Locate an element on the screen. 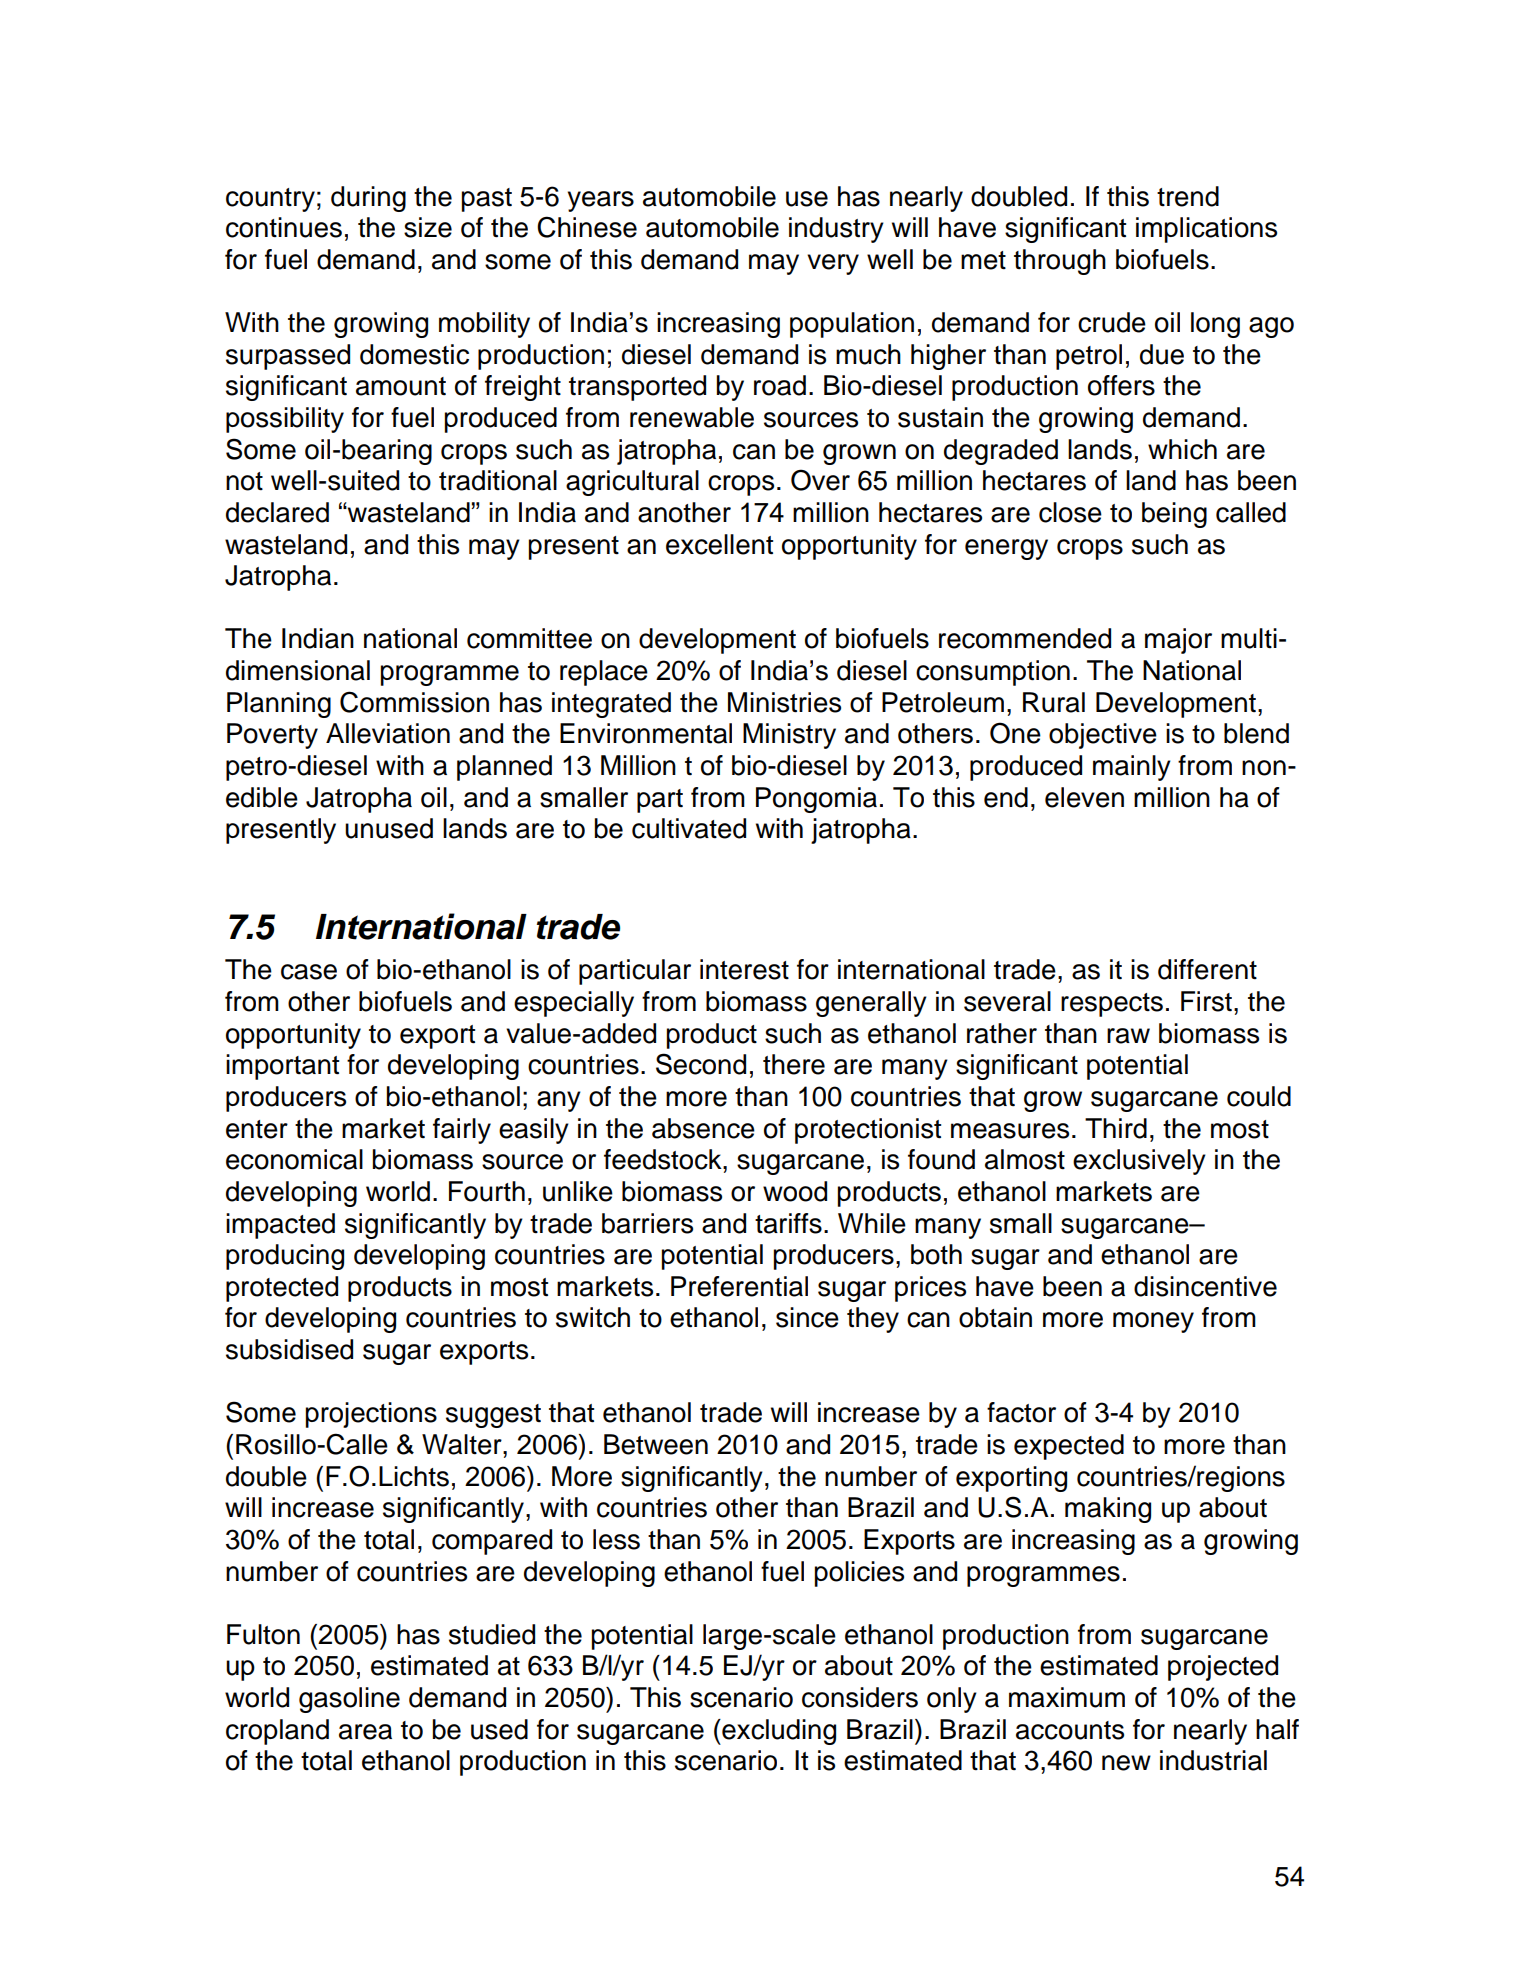 This screenshot has height=1981, width=1530. excellent is located at coordinates (719, 544).
